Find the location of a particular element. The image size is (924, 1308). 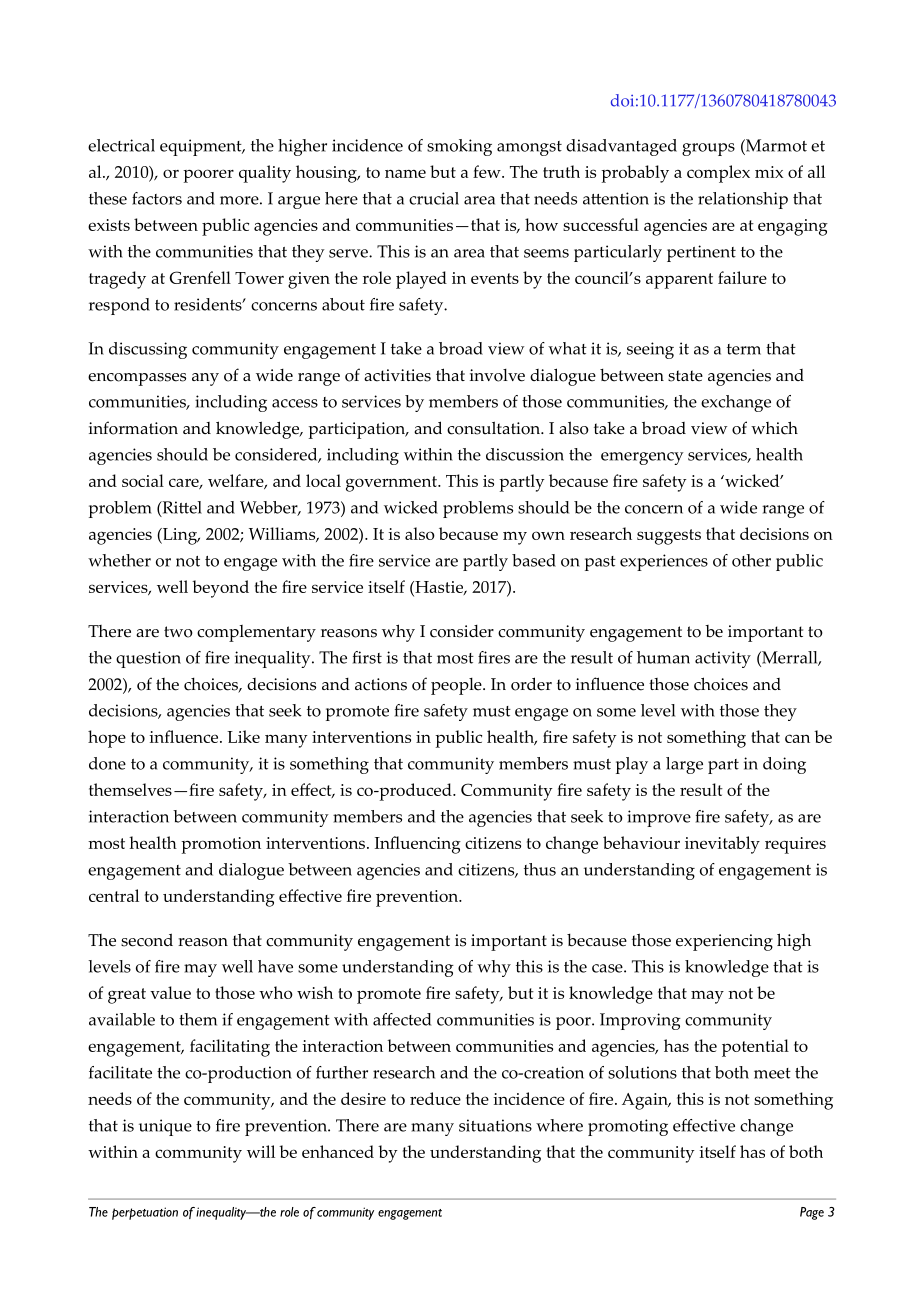

Influencing is located at coordinates (418, 845).
